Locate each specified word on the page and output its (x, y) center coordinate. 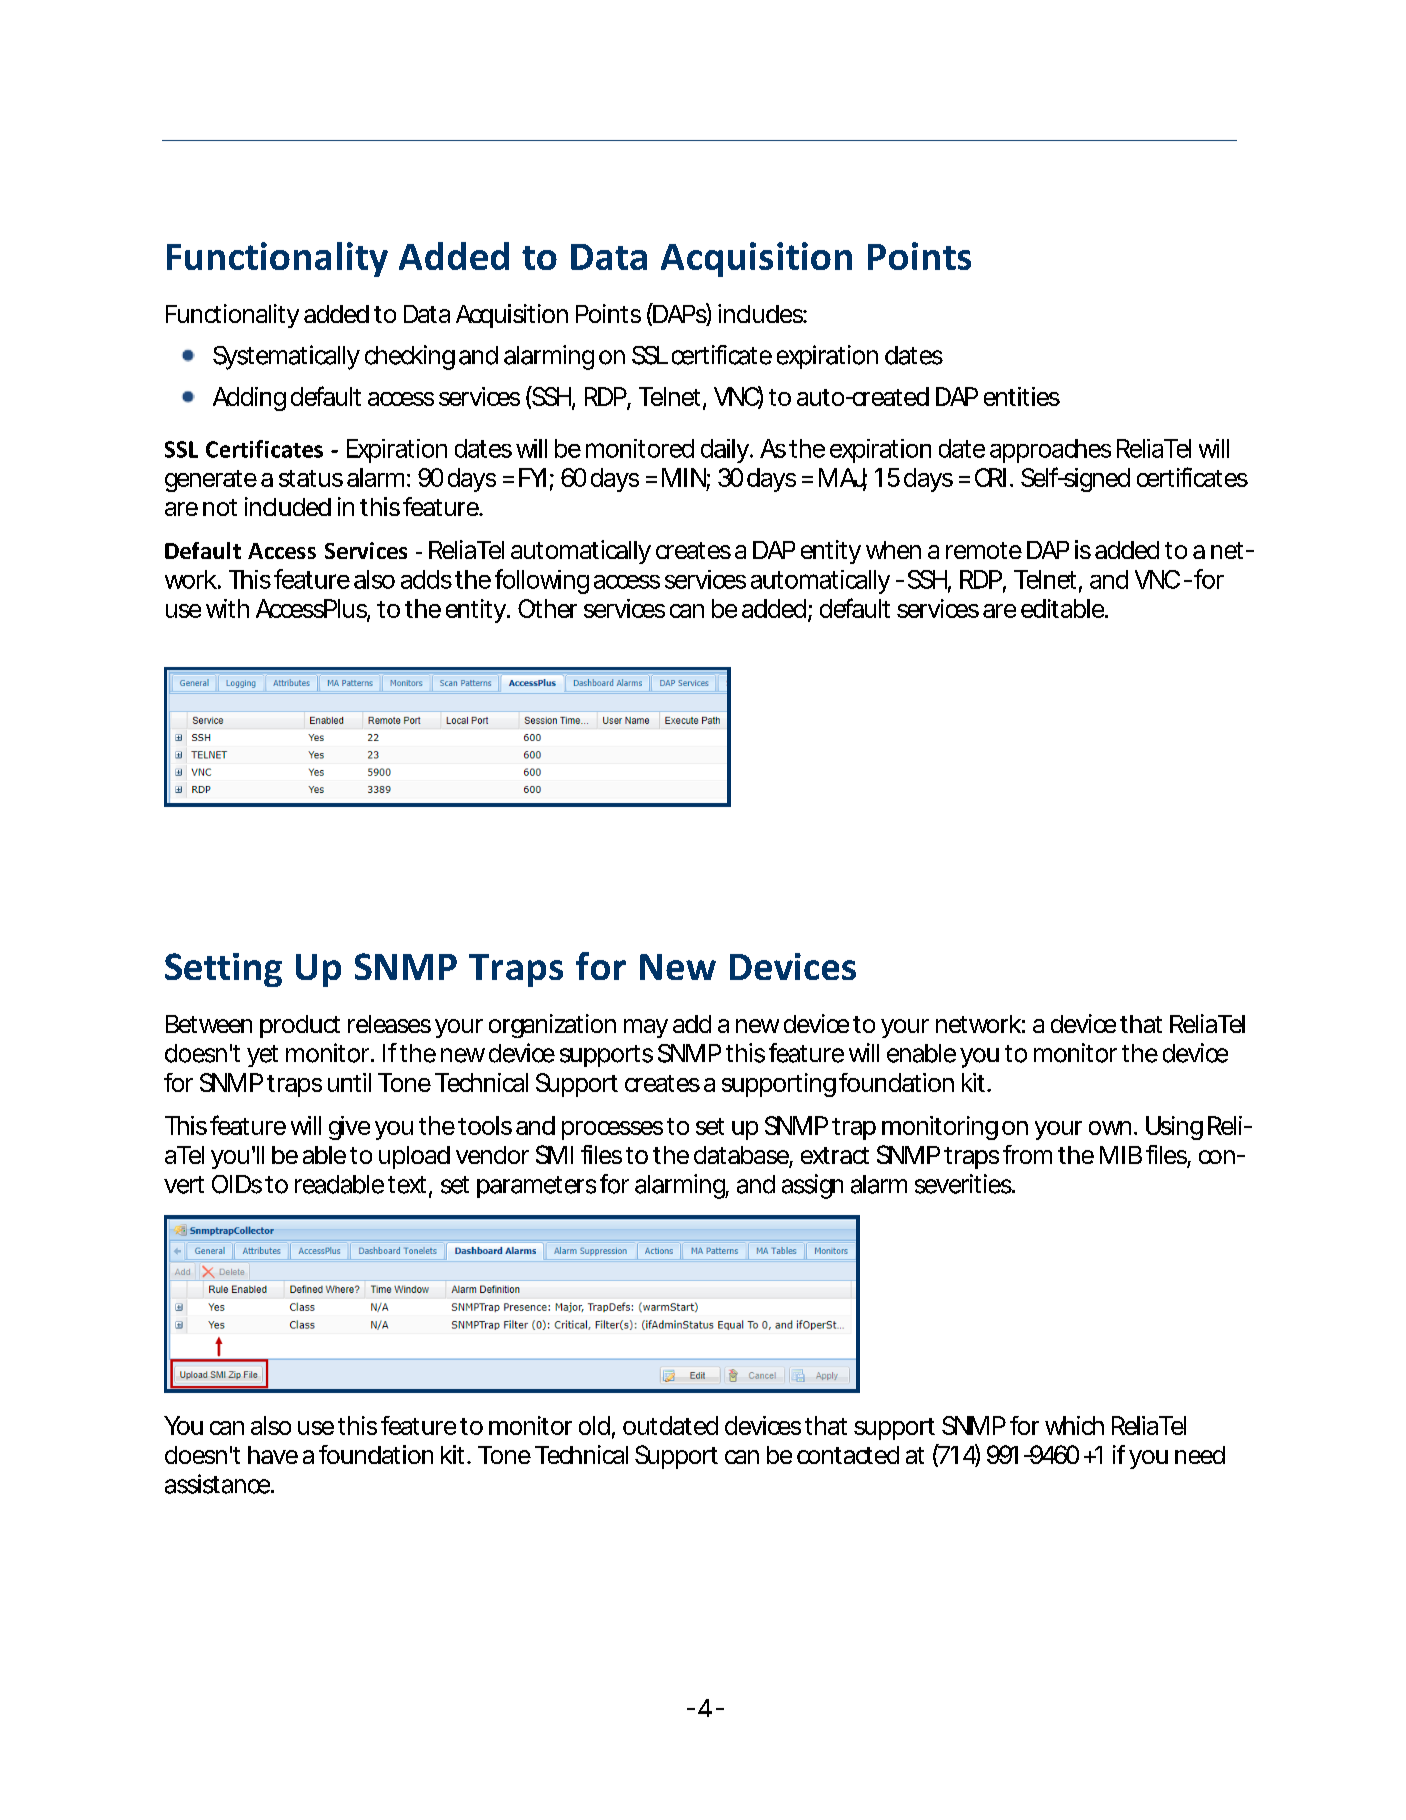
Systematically (286, 357)
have (273, 1455)
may (646, 1028)
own (1110, 1128)
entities (1022, 396)
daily (726, 451)
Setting (223, 970)
